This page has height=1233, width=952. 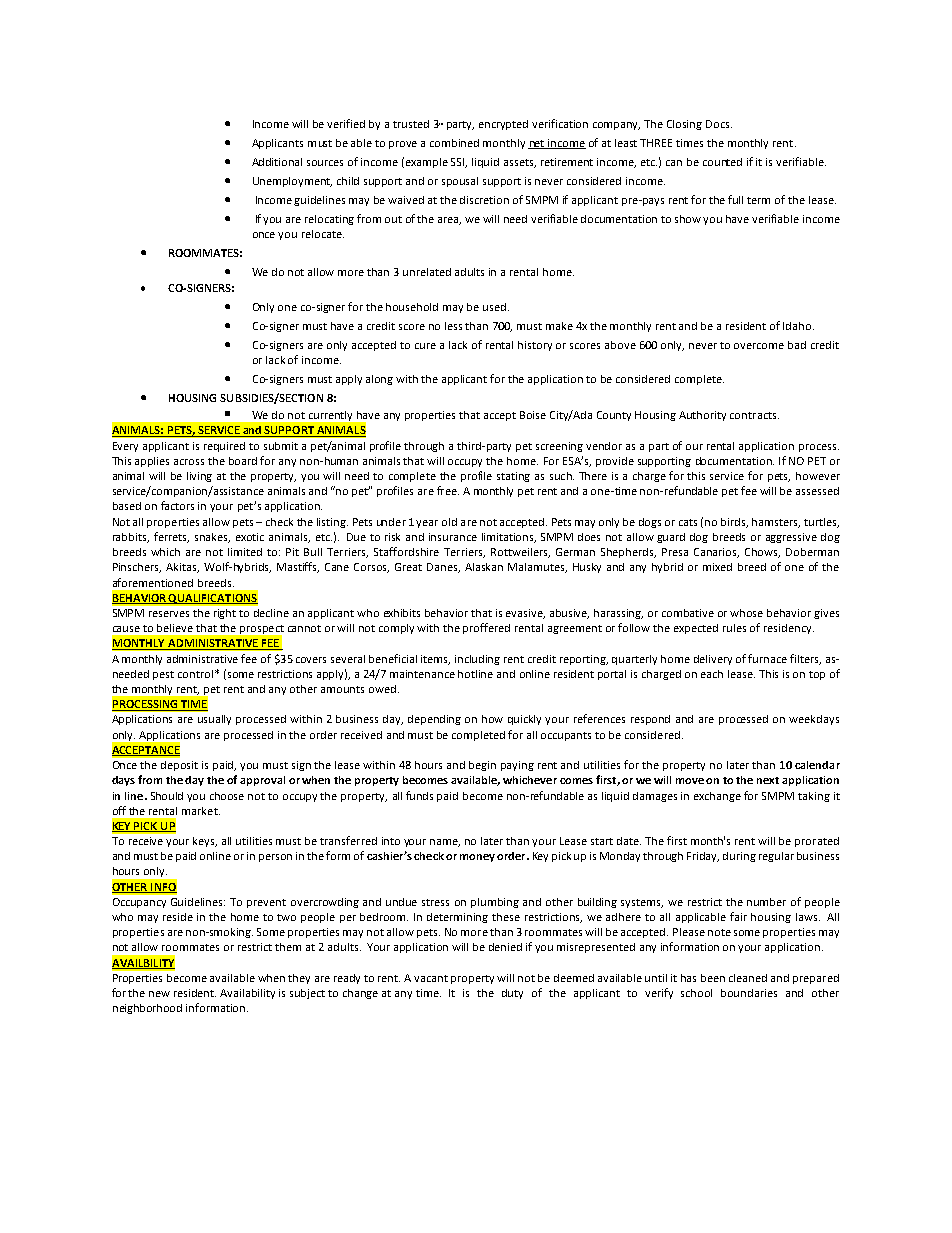 What do you see at coordinates (214, 720) in the page?
I see `usually` at bounding box center [214, 720].
